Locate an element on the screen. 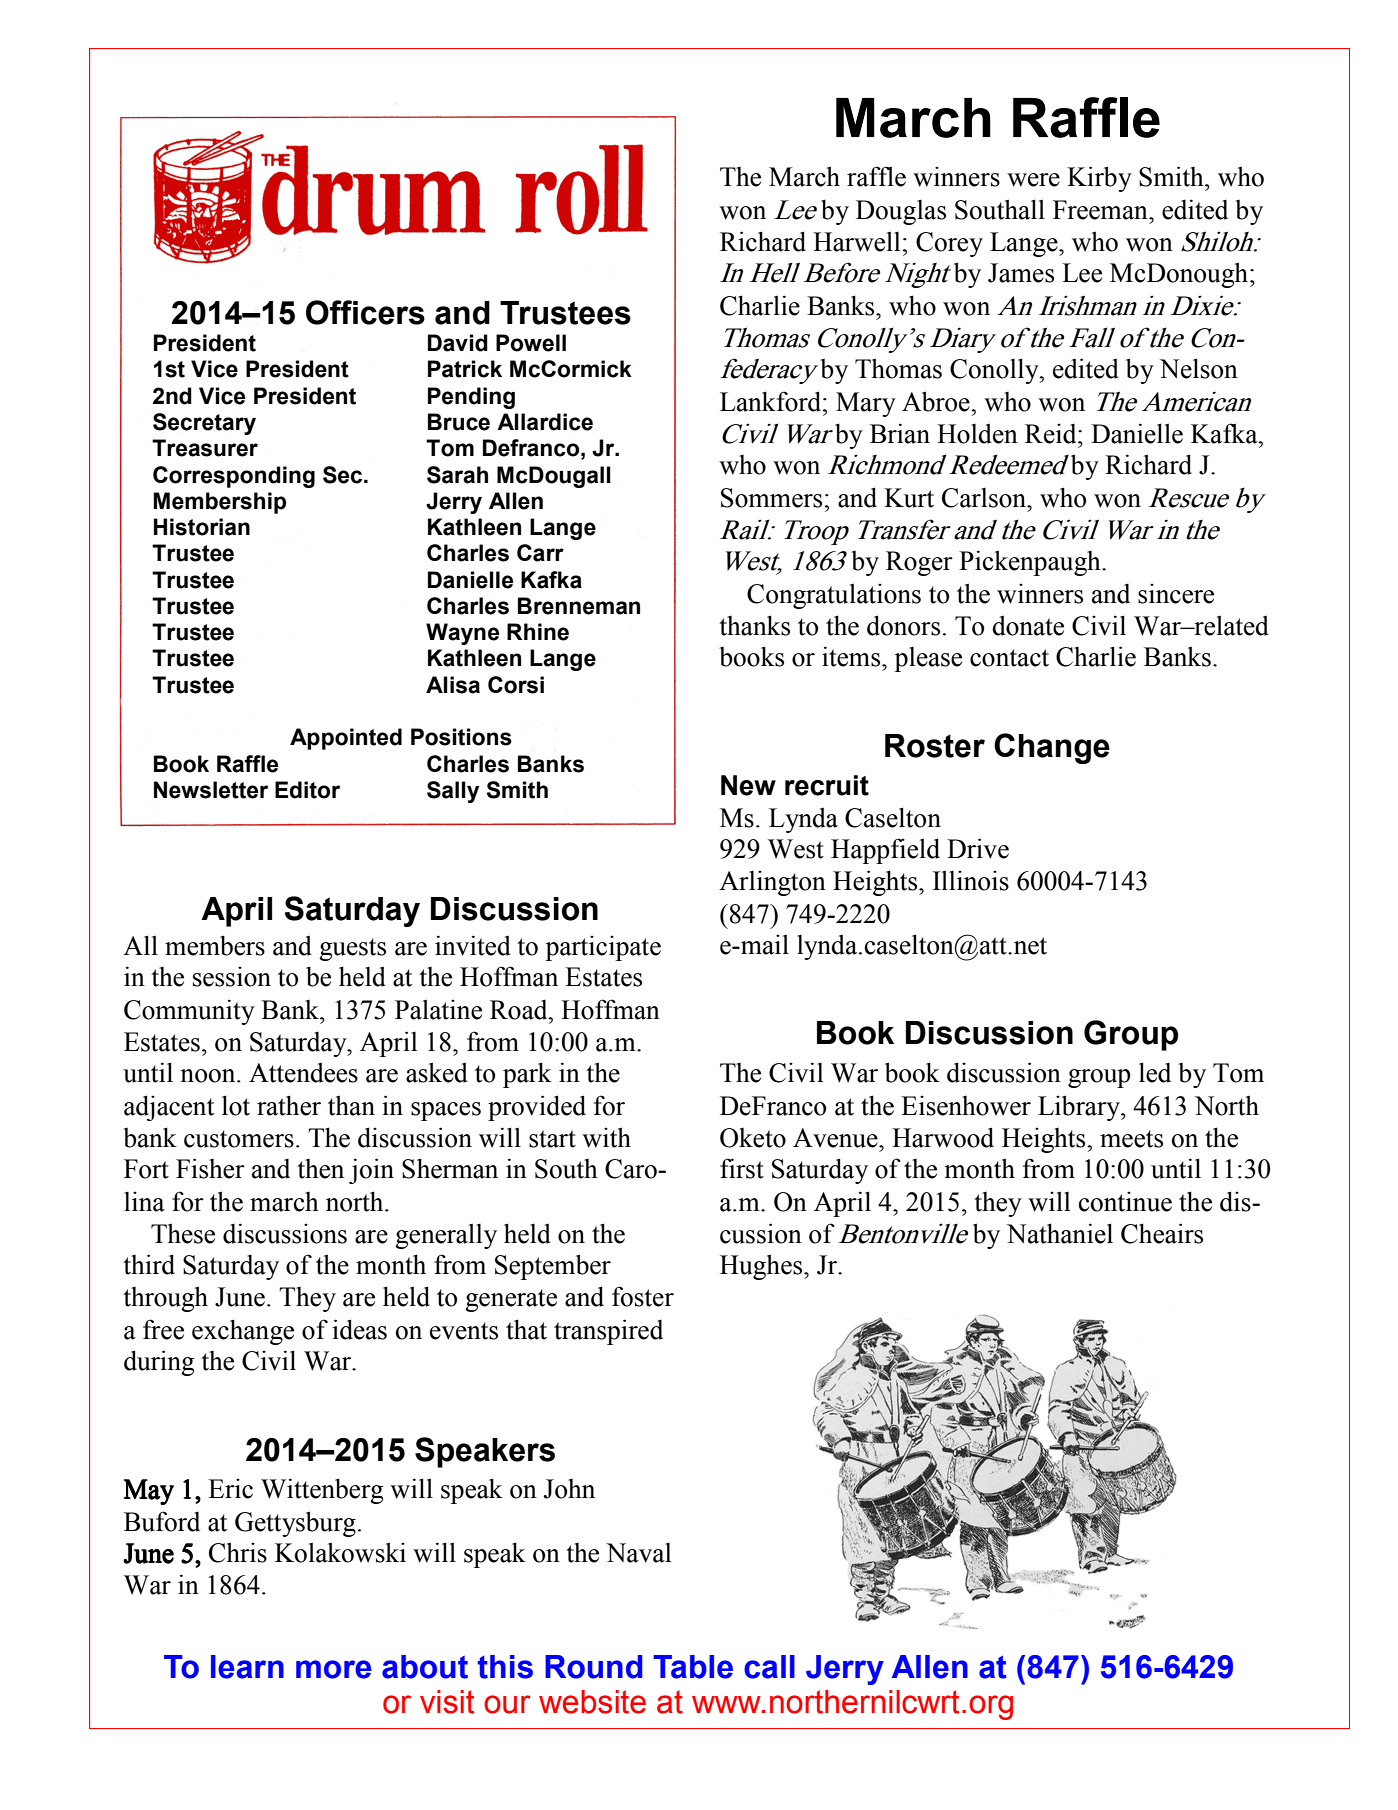  continue is located at coordinates (1125, 1202).
